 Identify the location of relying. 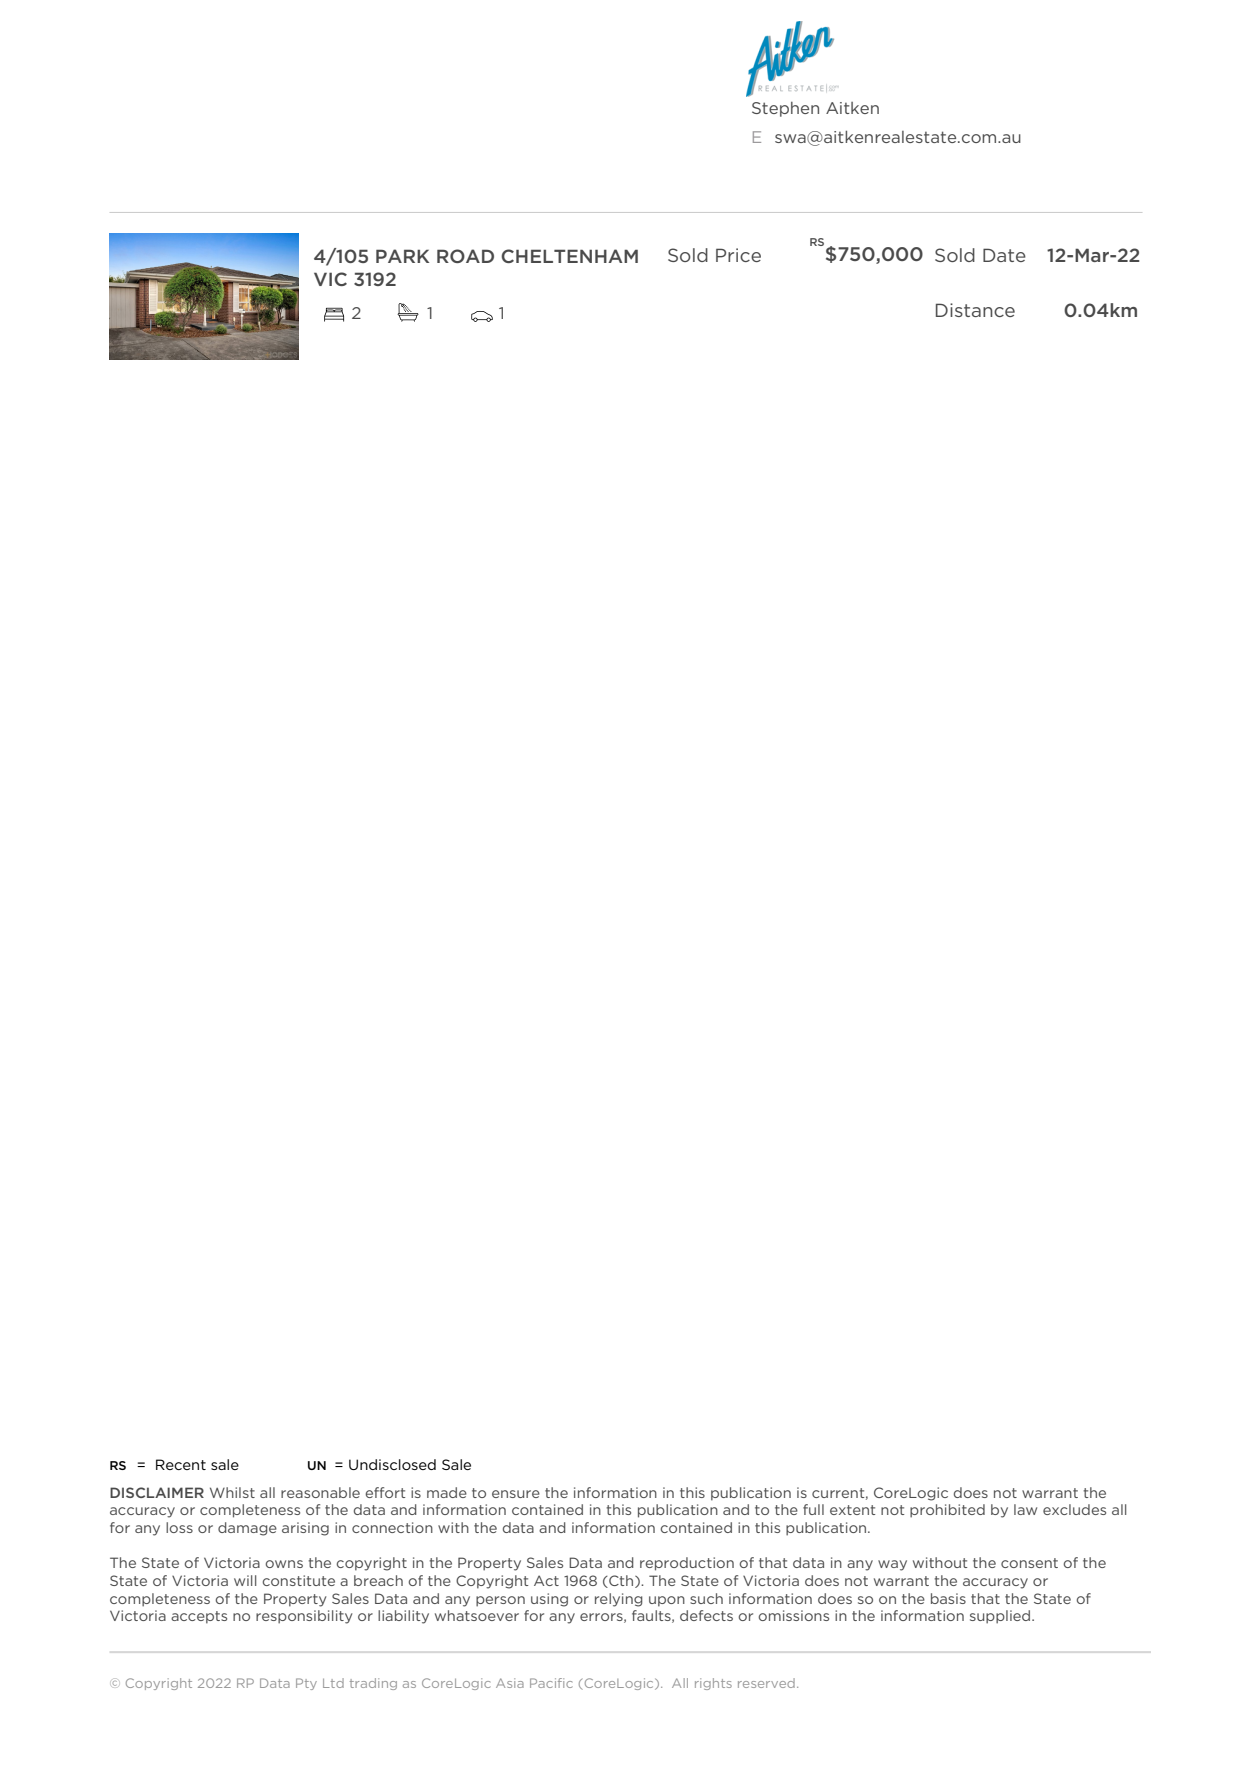
(619, 1600).
